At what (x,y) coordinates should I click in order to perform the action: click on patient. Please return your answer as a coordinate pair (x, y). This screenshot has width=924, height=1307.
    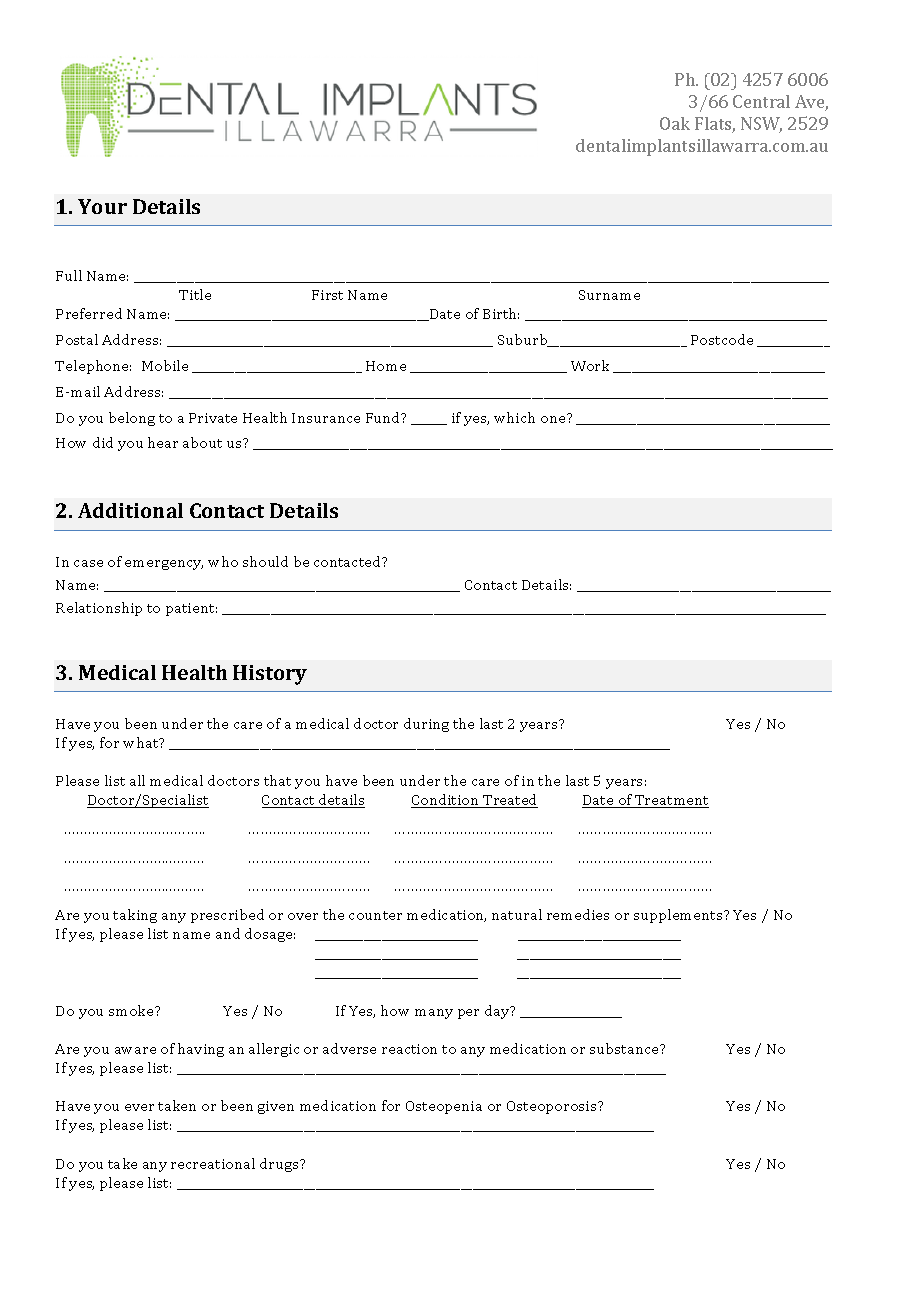
    Looking at the image, I should click on (191, 609).
